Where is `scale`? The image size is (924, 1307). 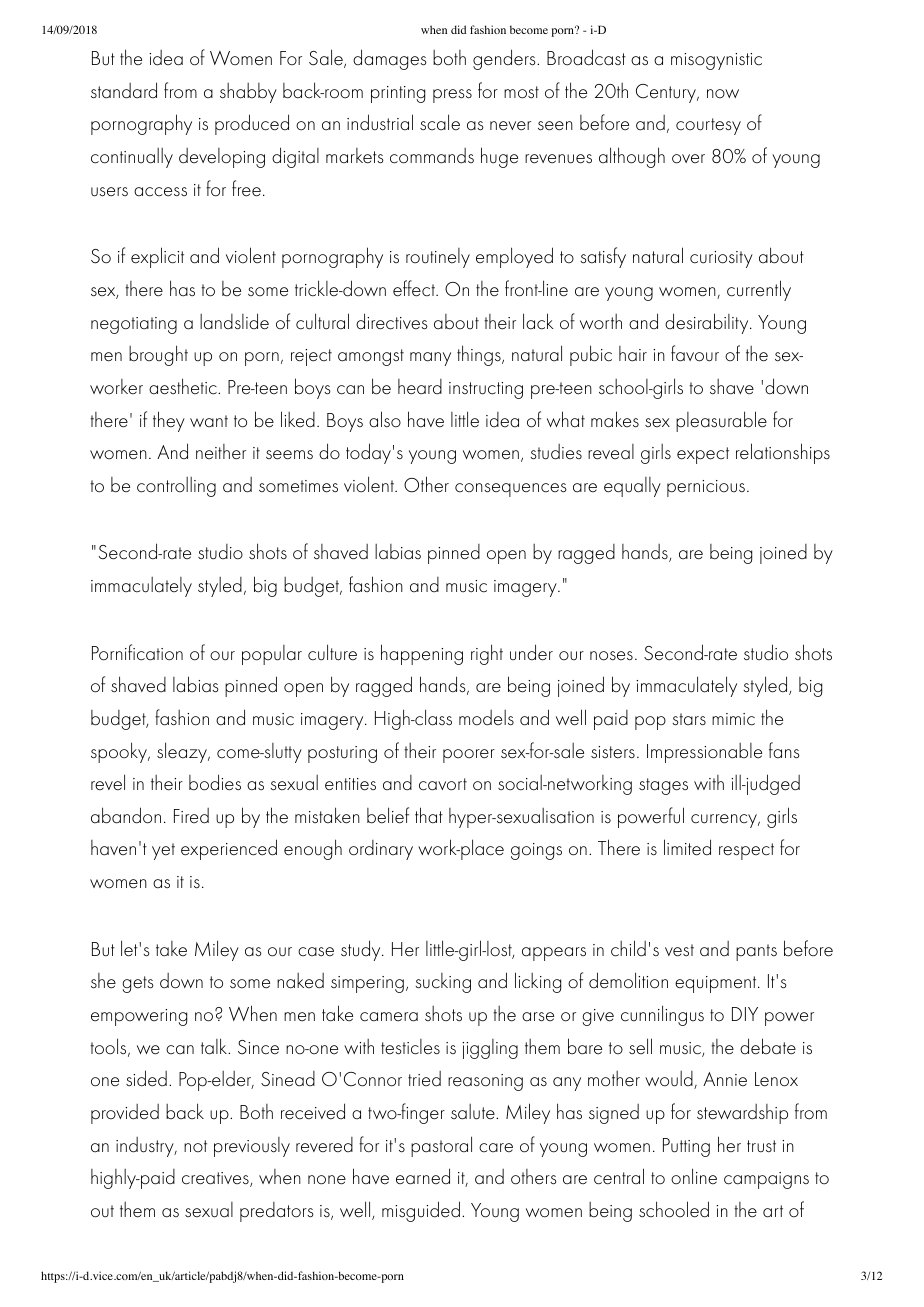 scale is located at coordinates (440, 122).
